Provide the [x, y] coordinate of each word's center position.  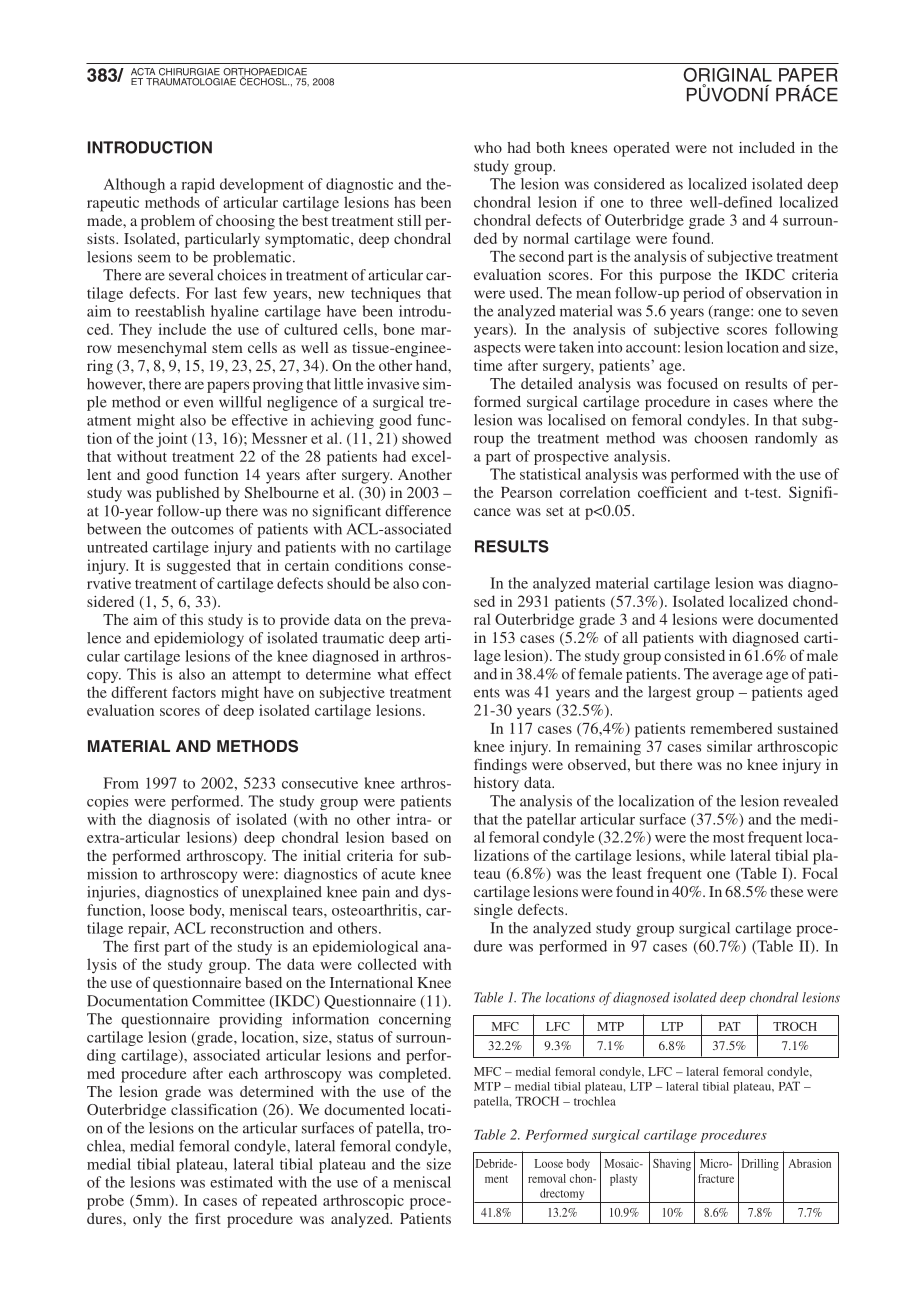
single [493, 911]
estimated [241, 1182]
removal [547, 1178]
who [488, 147]
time [488, 365]
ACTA [143, 72]
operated [642, 149]
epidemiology [199, 639]
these [787, 891]
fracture [716, 1178]
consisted [694, 655]
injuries [112, 893]
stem [227, 348]
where [793, 401]
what [393, 674]
